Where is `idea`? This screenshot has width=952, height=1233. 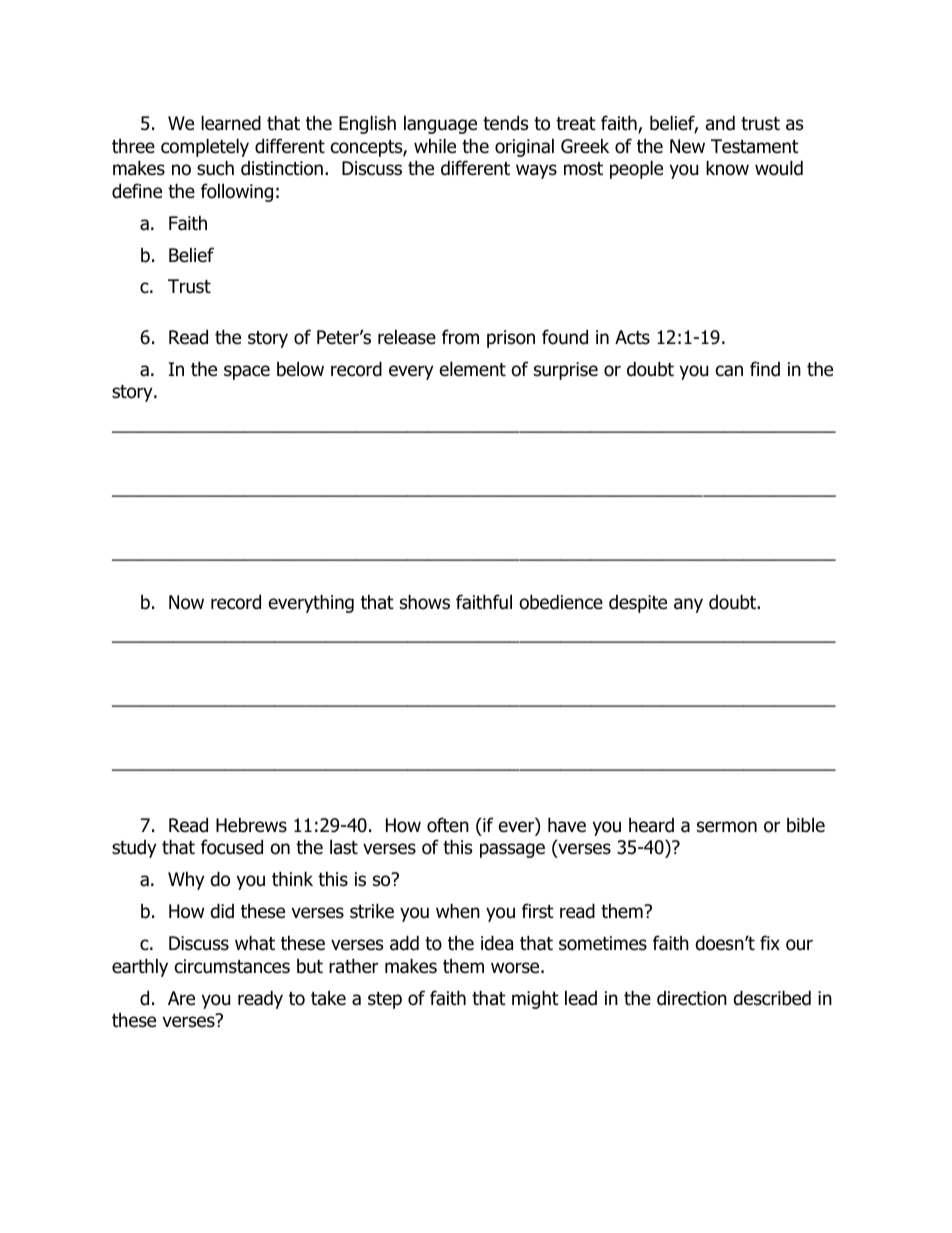 idea is located at coordinates (497, 943).
